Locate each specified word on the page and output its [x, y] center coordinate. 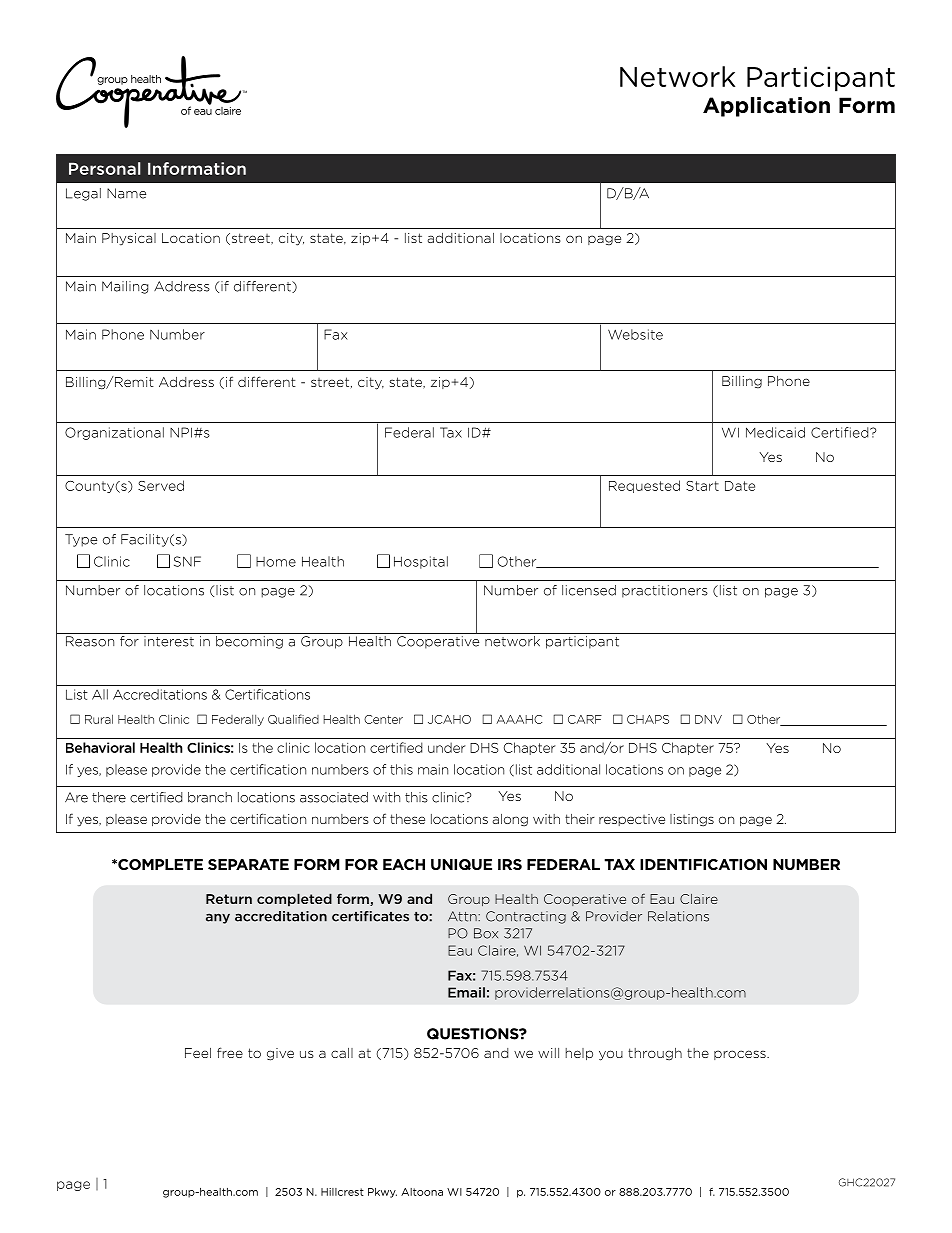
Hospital [421, 562]
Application [766, 107]
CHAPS [648, 719]
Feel [198, 1053]
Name [126, 193]
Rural [99, 719]
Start [702, 486]
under [447, 747]
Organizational [114, 433]
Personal [105, 168]
